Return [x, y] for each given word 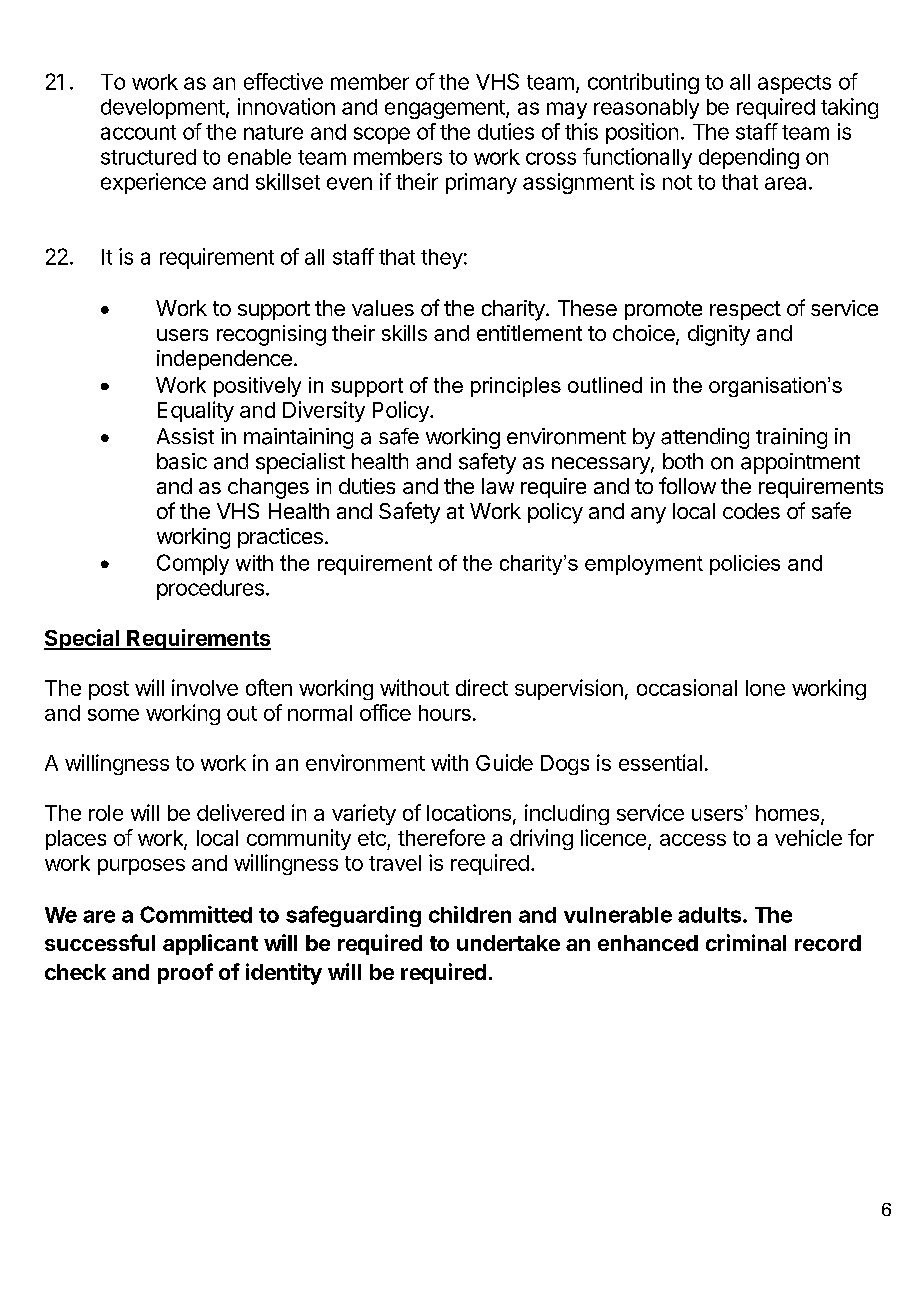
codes [751, 511]
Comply [193, 564]
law [498, 486]
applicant [210, 944]
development [163, 109]
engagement [446, 109]
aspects [794, 84]
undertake [508, 943]
